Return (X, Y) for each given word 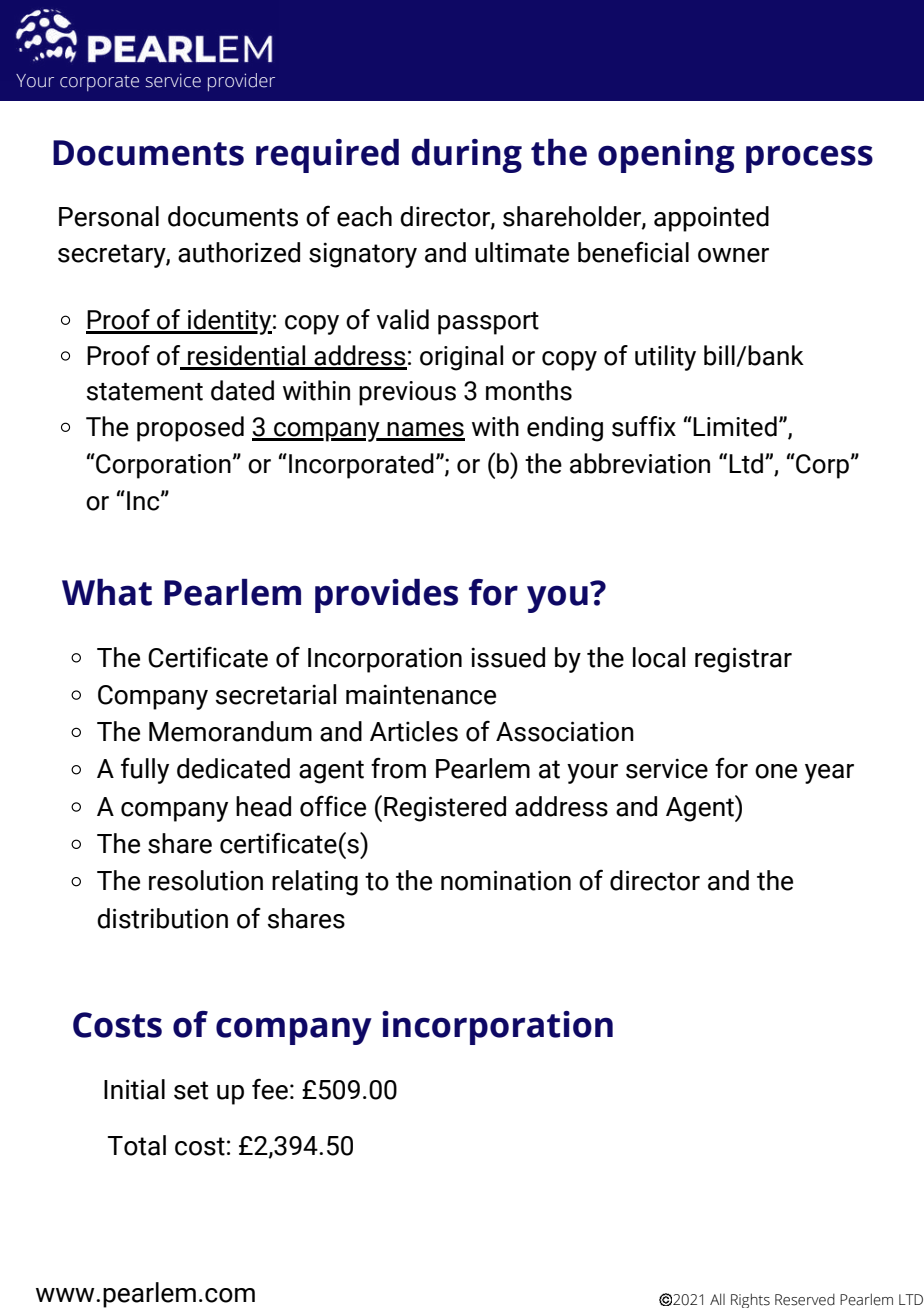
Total (137, 1145)
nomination (506, 880)
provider (241, 82)
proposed (190, 429)
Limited (735, 426)
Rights (750, 1300)
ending (565, 429)
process (809, 159)
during (466, 156)
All (717, 1299)
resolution (206, 880)
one (776, 771)
